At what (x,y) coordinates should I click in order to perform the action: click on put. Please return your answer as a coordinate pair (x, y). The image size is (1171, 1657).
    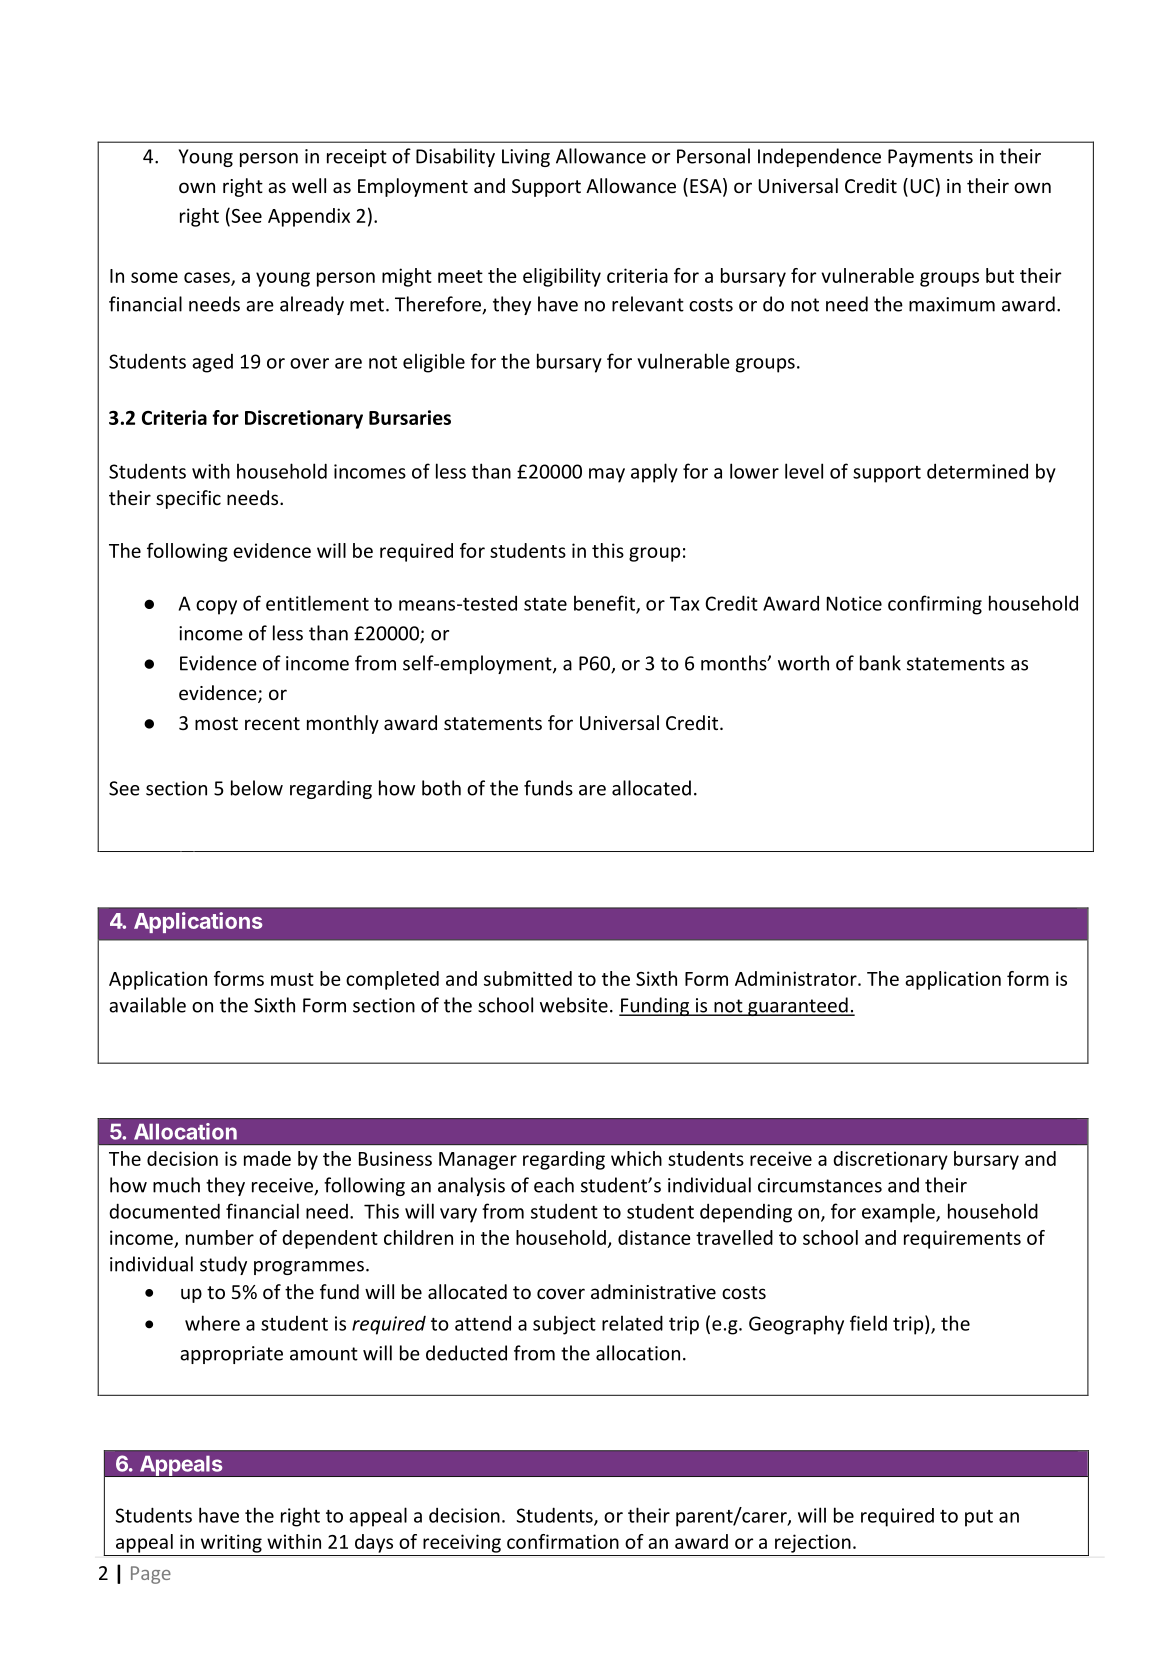
    Looking at the image, I should click on (979, 1518).
